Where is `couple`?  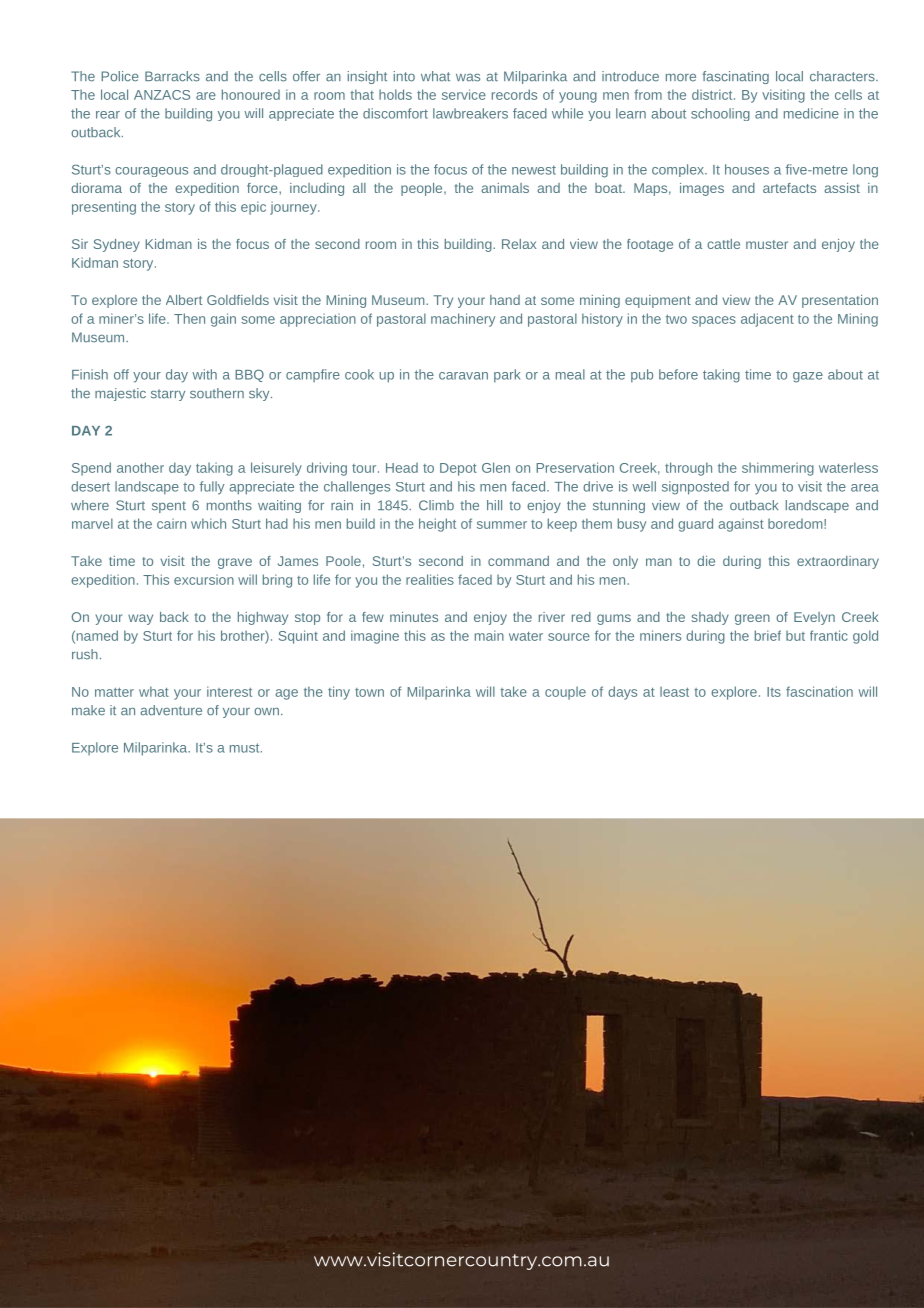
couple is located at coordinates (565, 693).
